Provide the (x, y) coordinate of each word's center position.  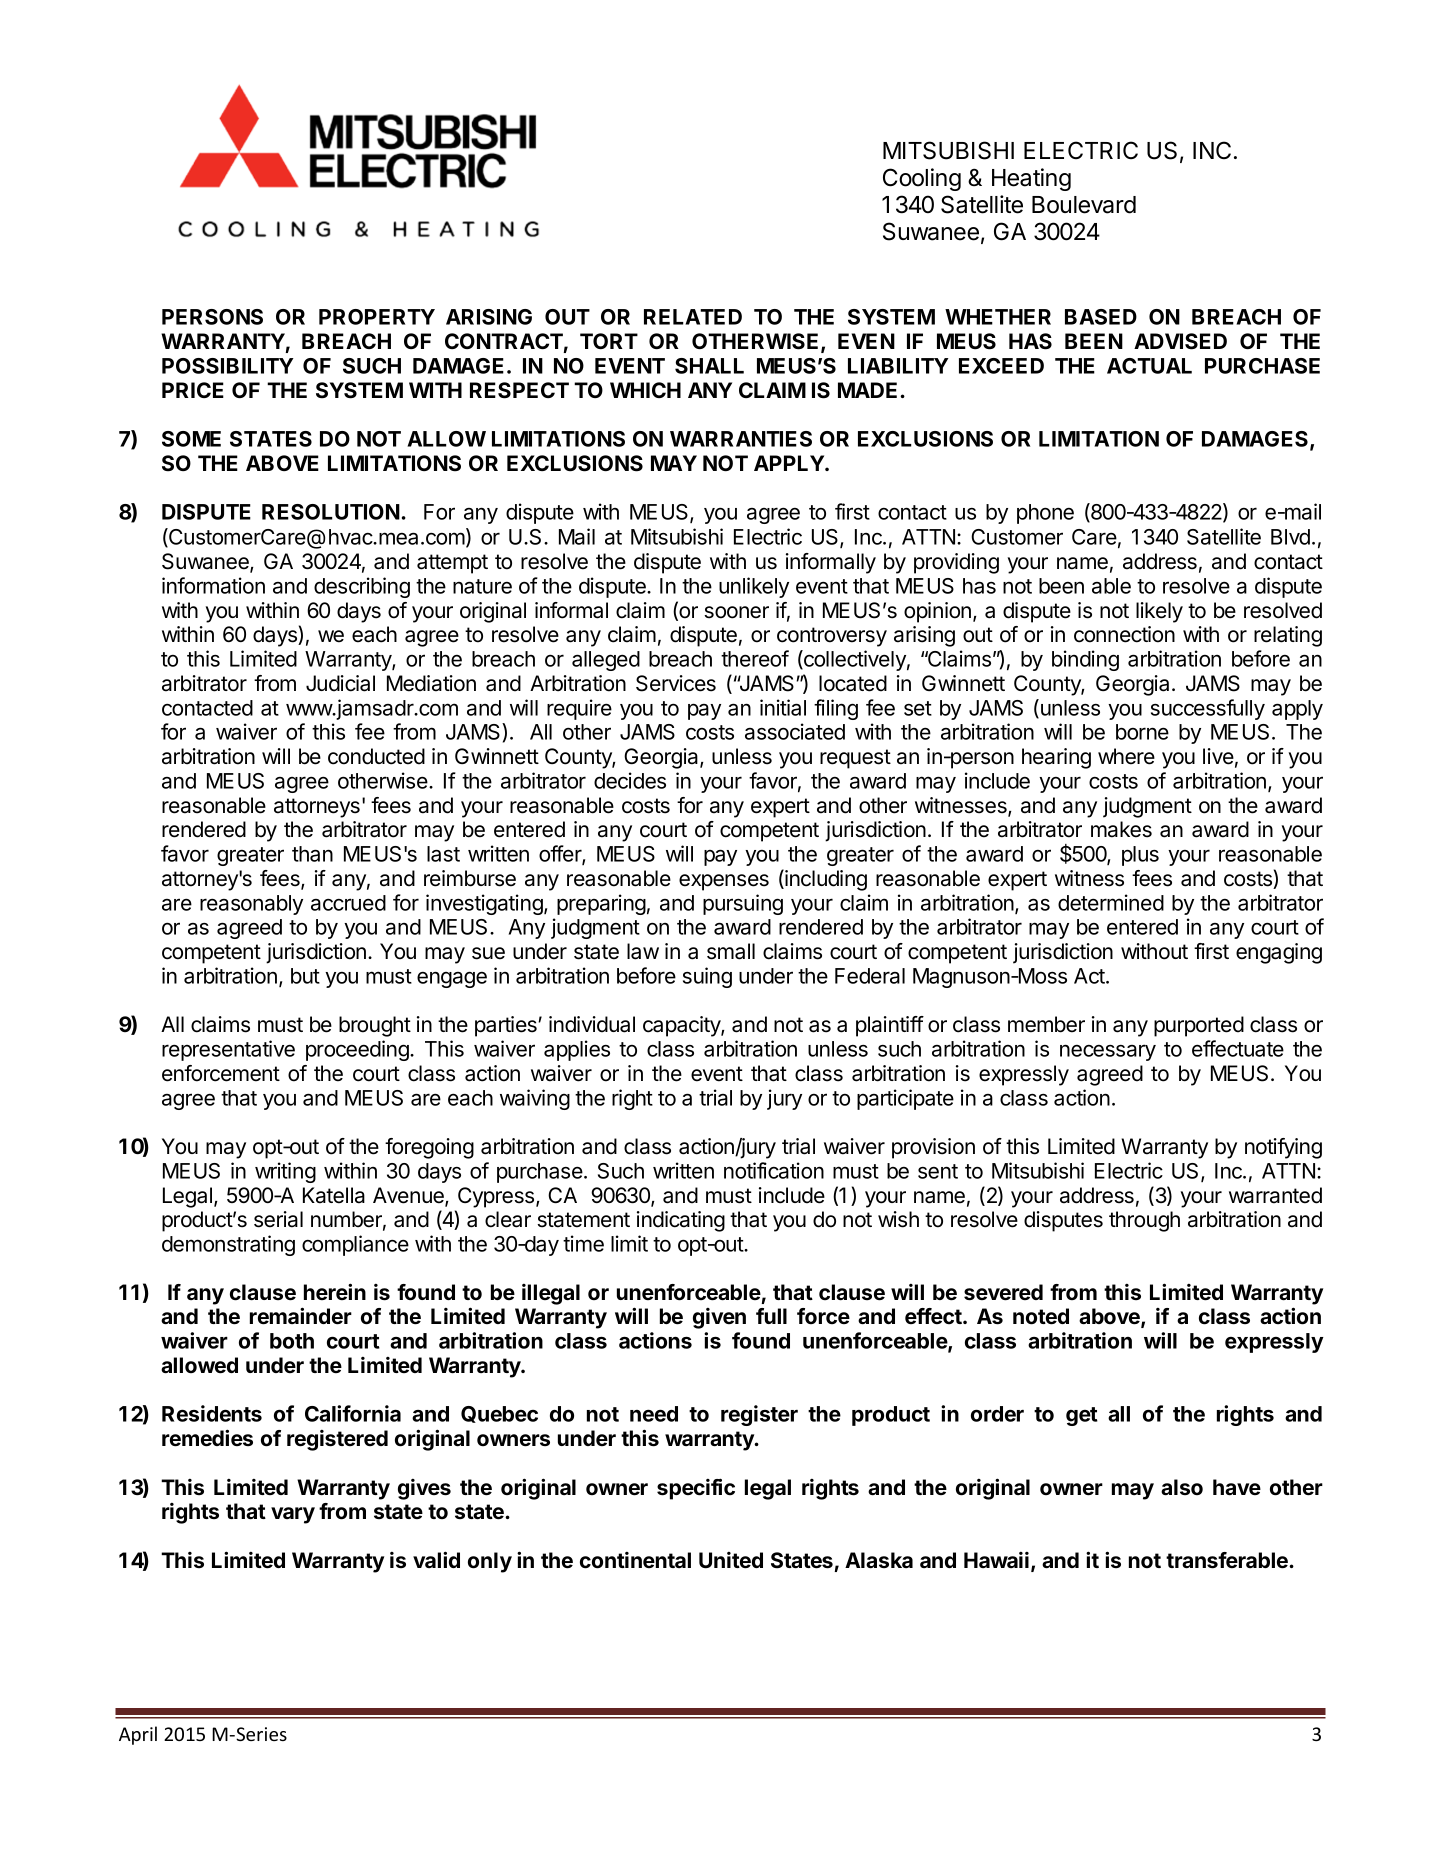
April (138, 1735)
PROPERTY (377, 317)
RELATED (693, 317)
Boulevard (1084, 205)
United (731, 1560)
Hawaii (996, 1560)
